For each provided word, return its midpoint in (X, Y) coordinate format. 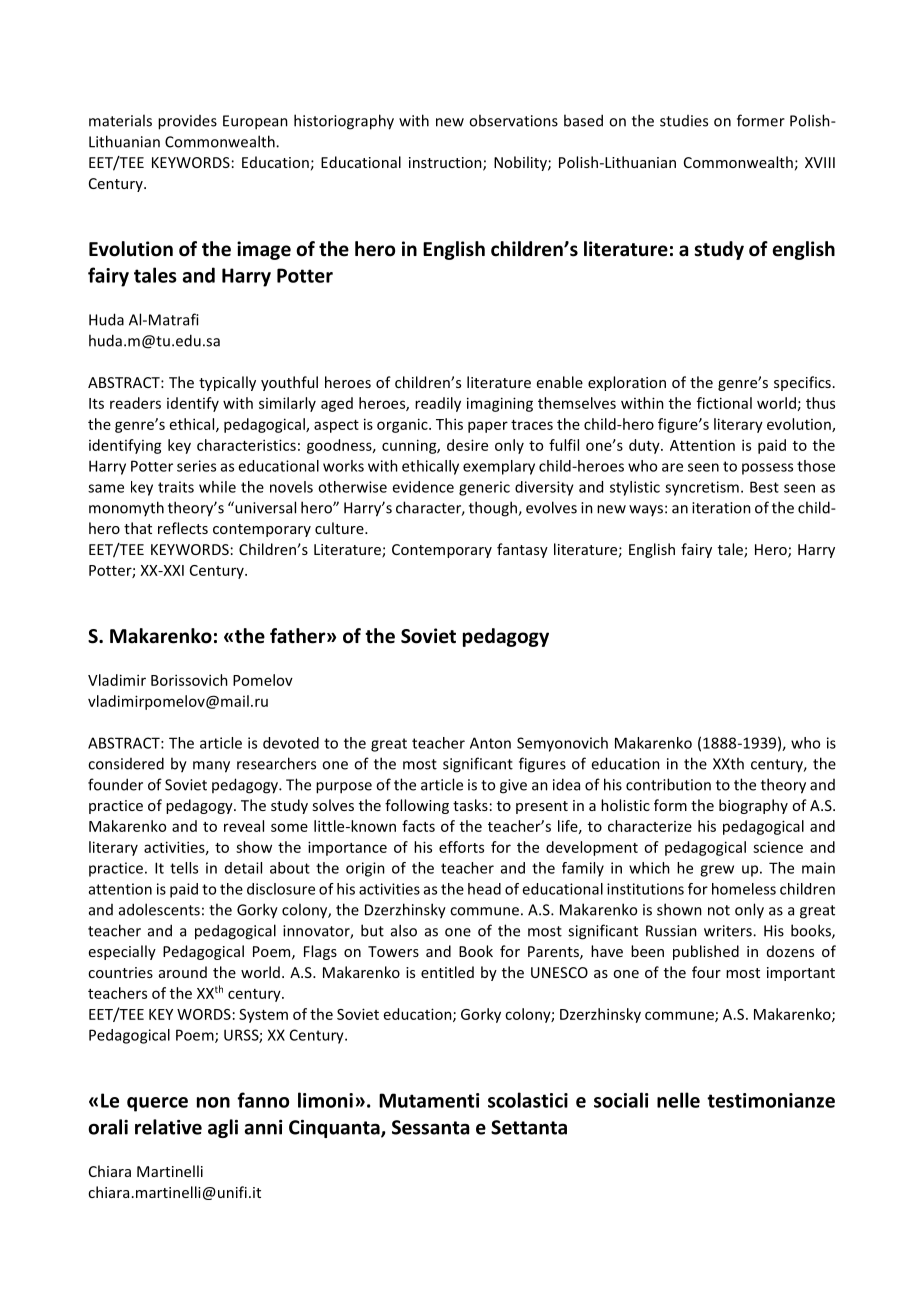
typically (227, 383)
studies (684, 121)
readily (438, 404)
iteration (721, 508)
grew (717, 871)
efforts (461, 847)
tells (184, 868)
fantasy (522, 550)
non (213, 1102)
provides (187, 122)
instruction (446, 164)
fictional (724, 403)
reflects (183, 528)
